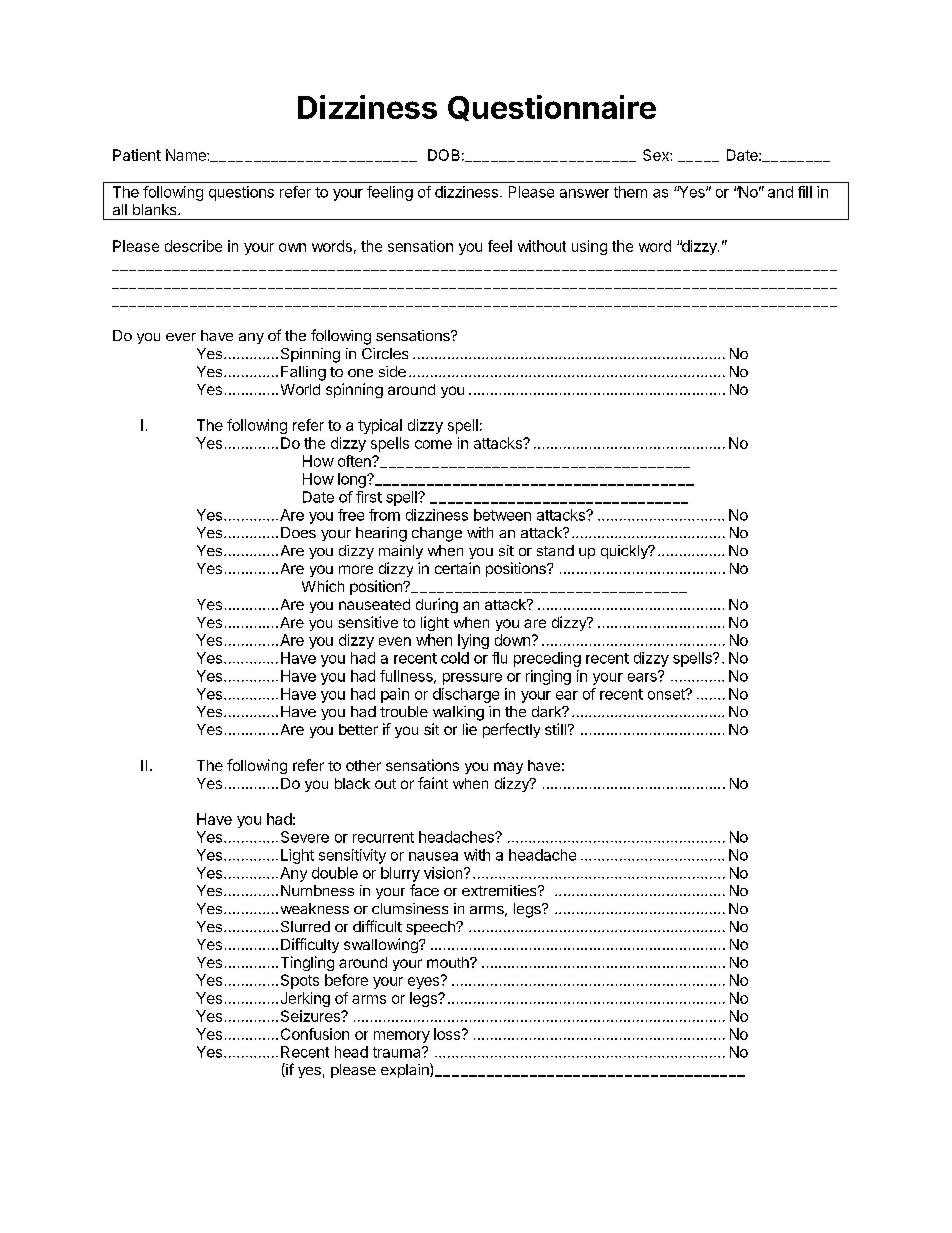 The image size is (952, 1233). I want to click on Sex, so click(657, 155).
